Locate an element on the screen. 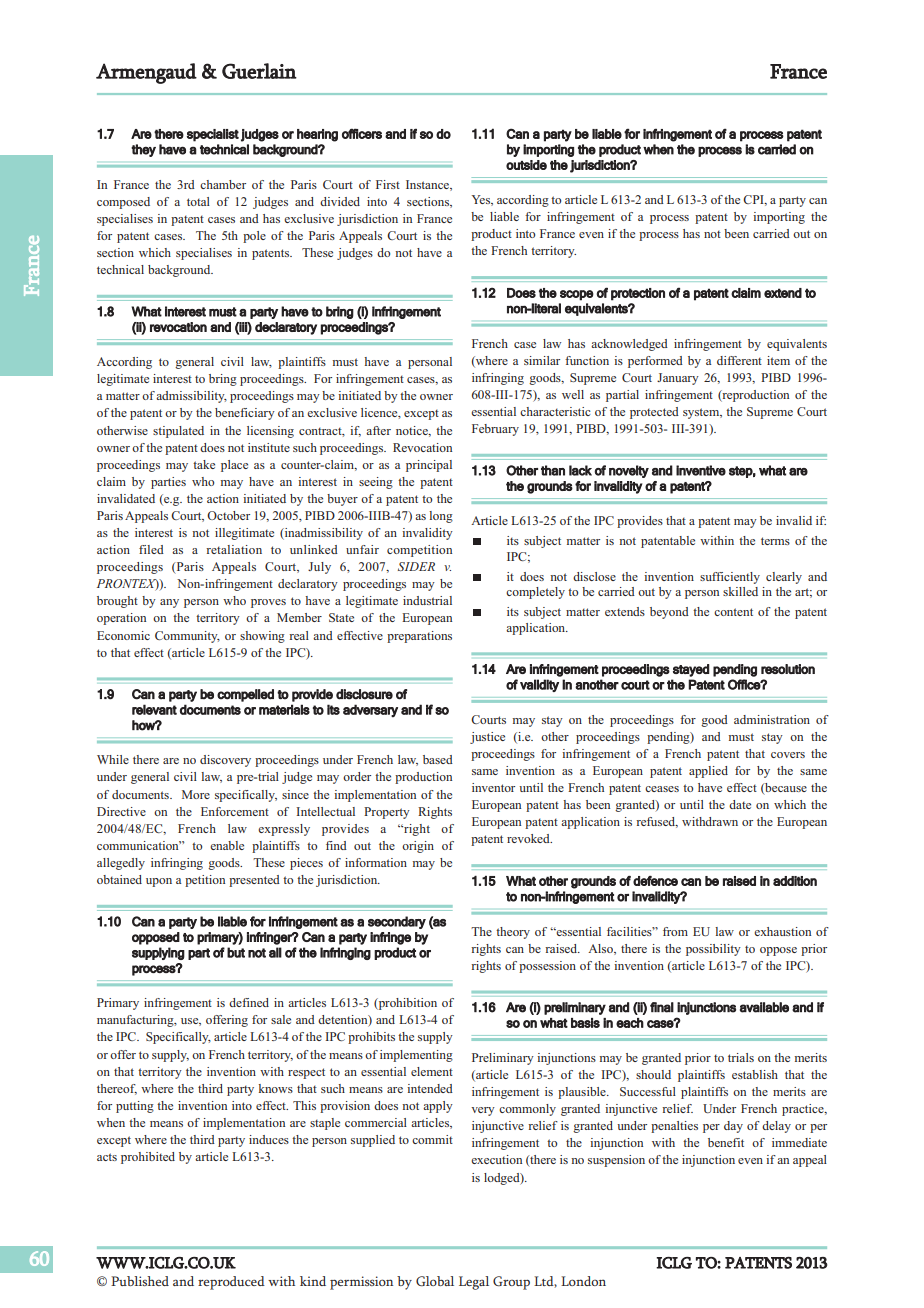 This screenshot has width=924, height=1308. chamber is located at coordinates (223, 184).
